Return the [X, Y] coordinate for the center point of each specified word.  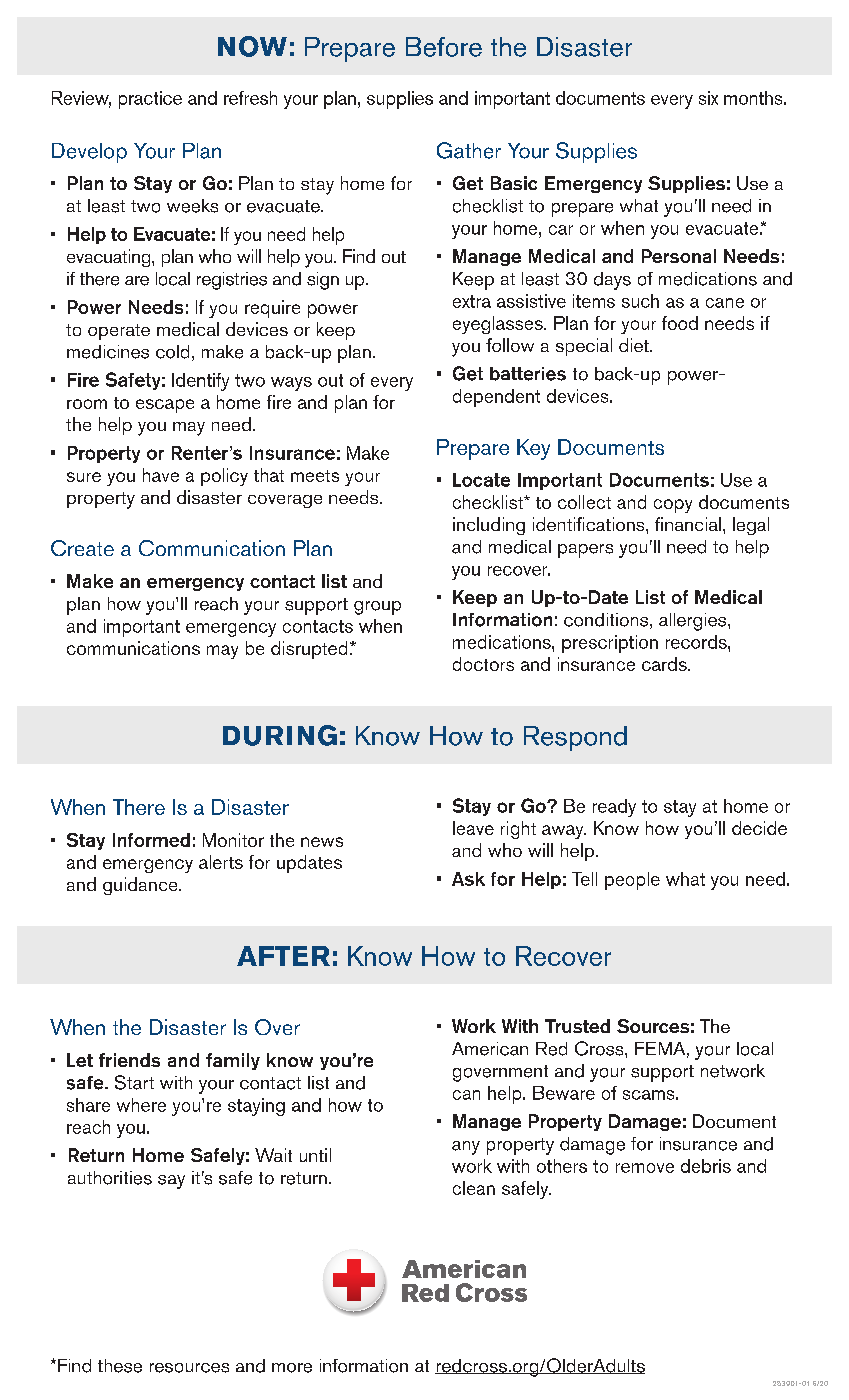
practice [150, 100]
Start [134, 1082]
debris [706, 1166]
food [680, 323]
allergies [694, 622]
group [377, 608]
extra [472, 301]
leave [473, 828]
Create [82, 548]
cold [172, 352]
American [490, 1049]
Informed [151, 840]
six [708, 98]
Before [444, 47]
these [120, 1366]
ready [614, 808]
